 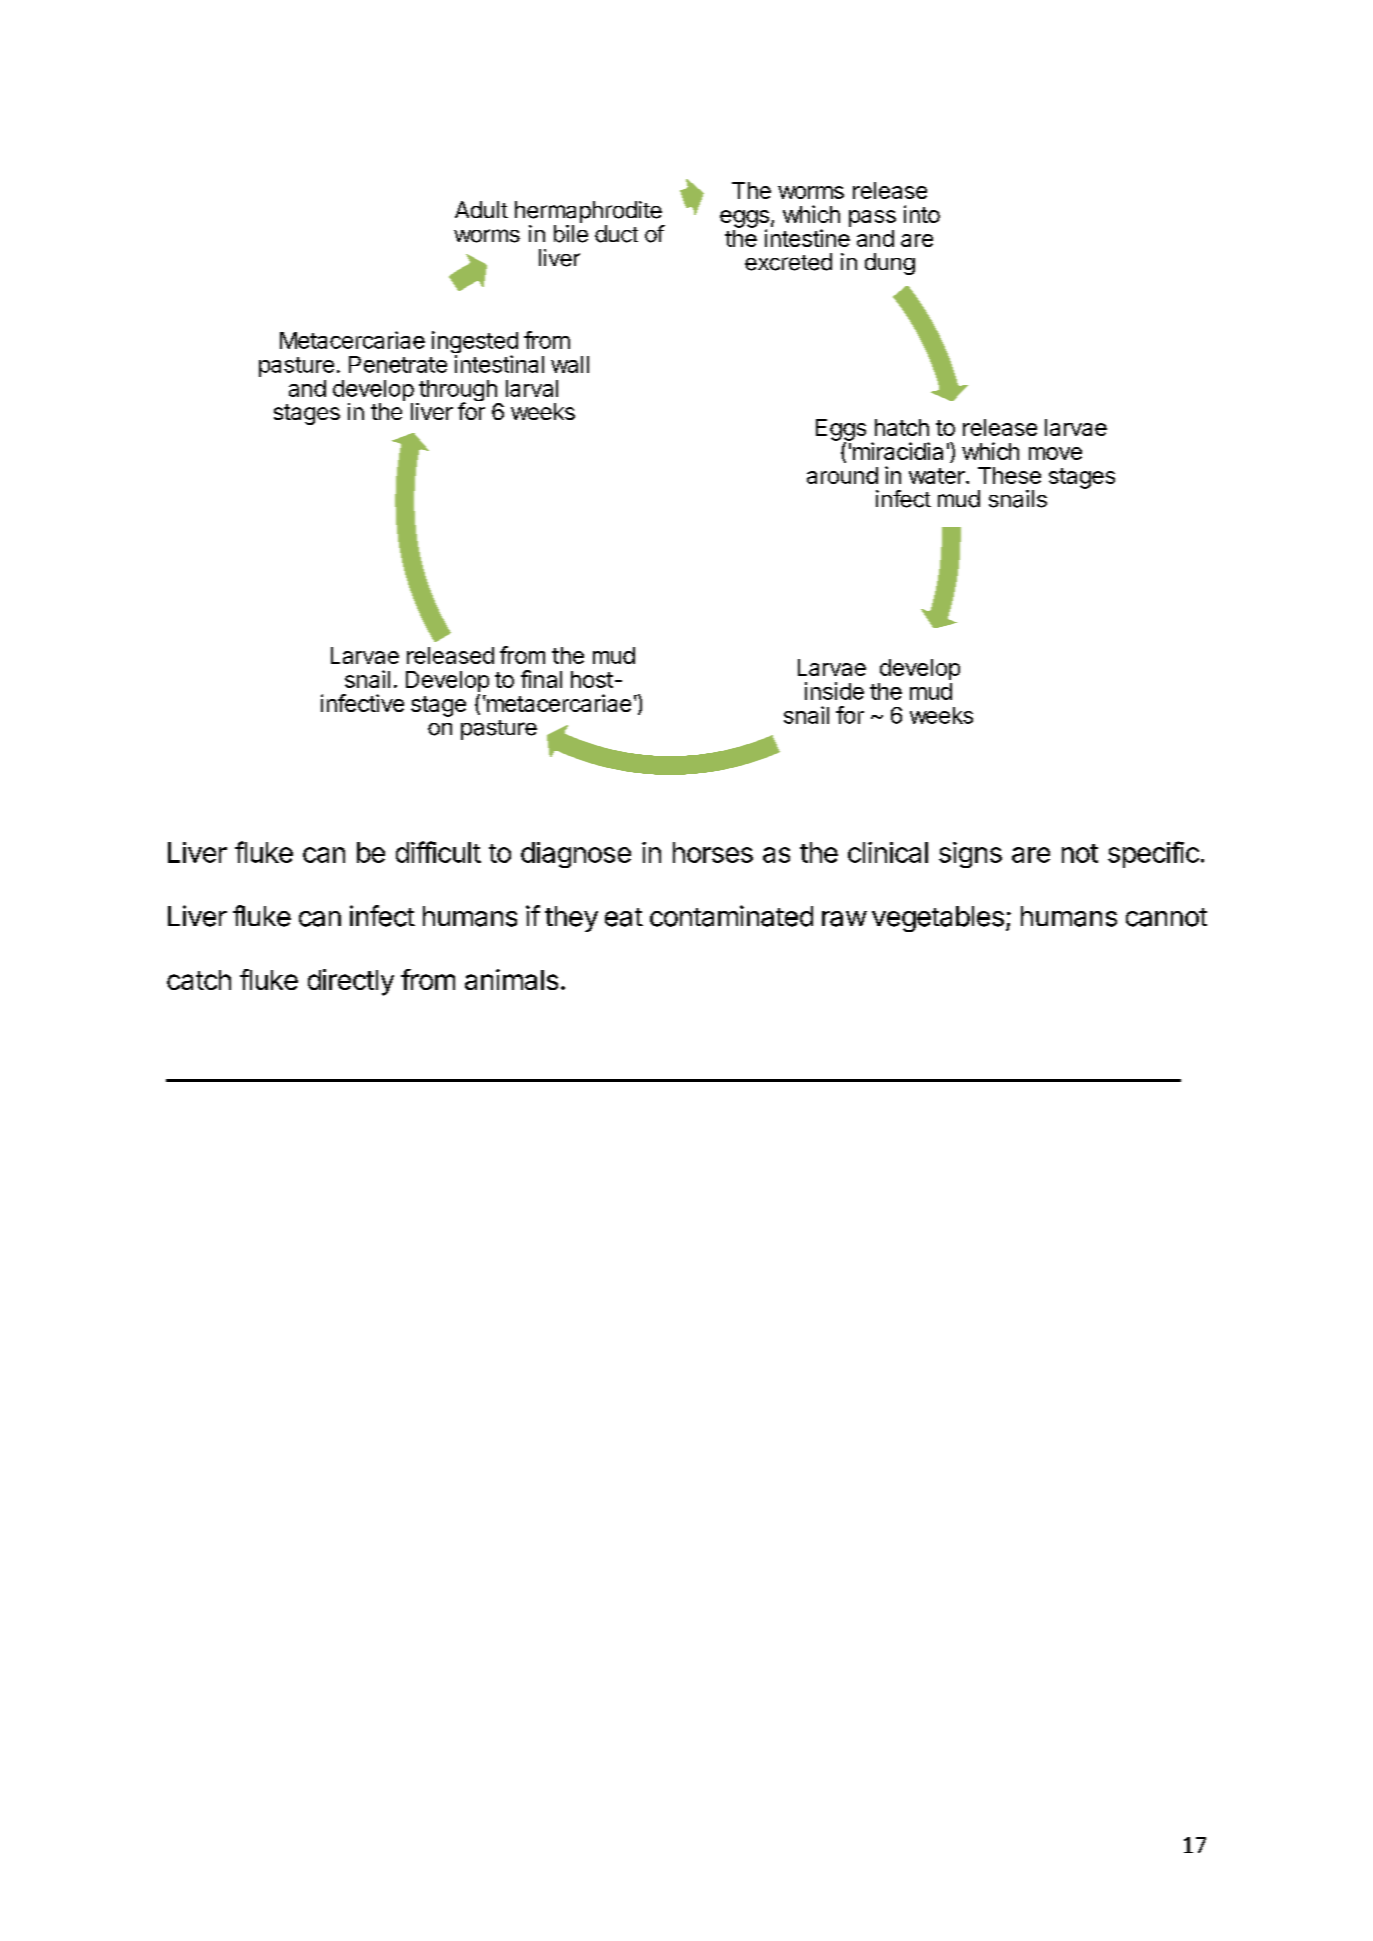 I want to click on into, so click(x=922, y=214).
